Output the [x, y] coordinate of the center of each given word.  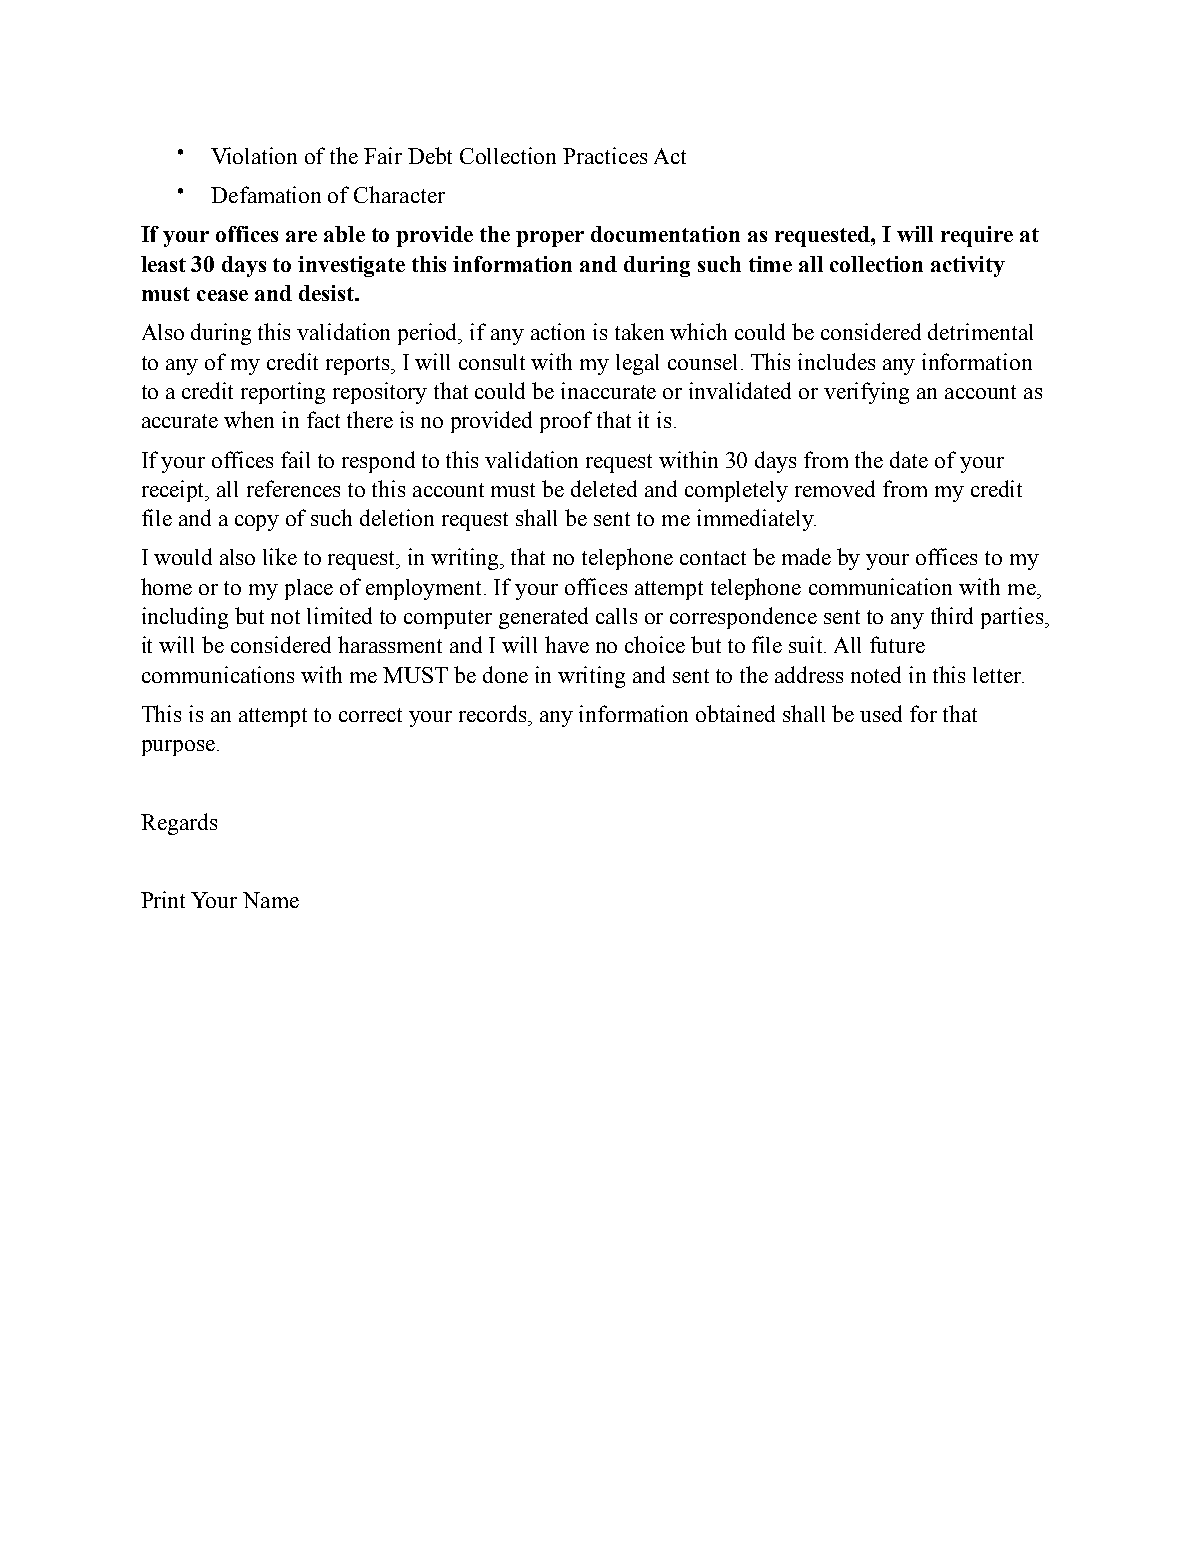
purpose [178, 748]
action [558, 331]
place [309, 589]
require [977, 236]
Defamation [266, 194]
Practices [605, 155]
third [952, 615]
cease [222, 295]
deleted [604, 488]
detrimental [980, 331]
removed [835, 488]
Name [271, 900]
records [494, 713]
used [881, 713]
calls [616, 616]
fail [295, 459]
